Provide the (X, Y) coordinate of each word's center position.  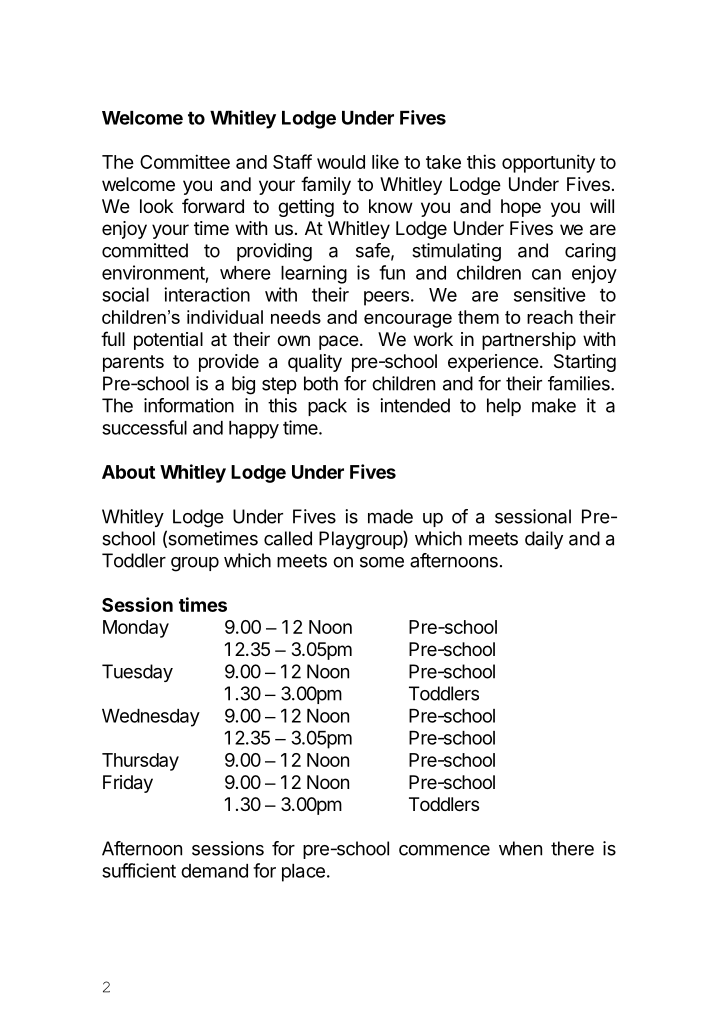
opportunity (548, 163)
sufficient (139, 870)
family (326, 185)
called (288, 538)
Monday (136, 629)
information (189, 405)
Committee (185, 161)
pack (327, 407)
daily (544, 540)
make (554, 405)
